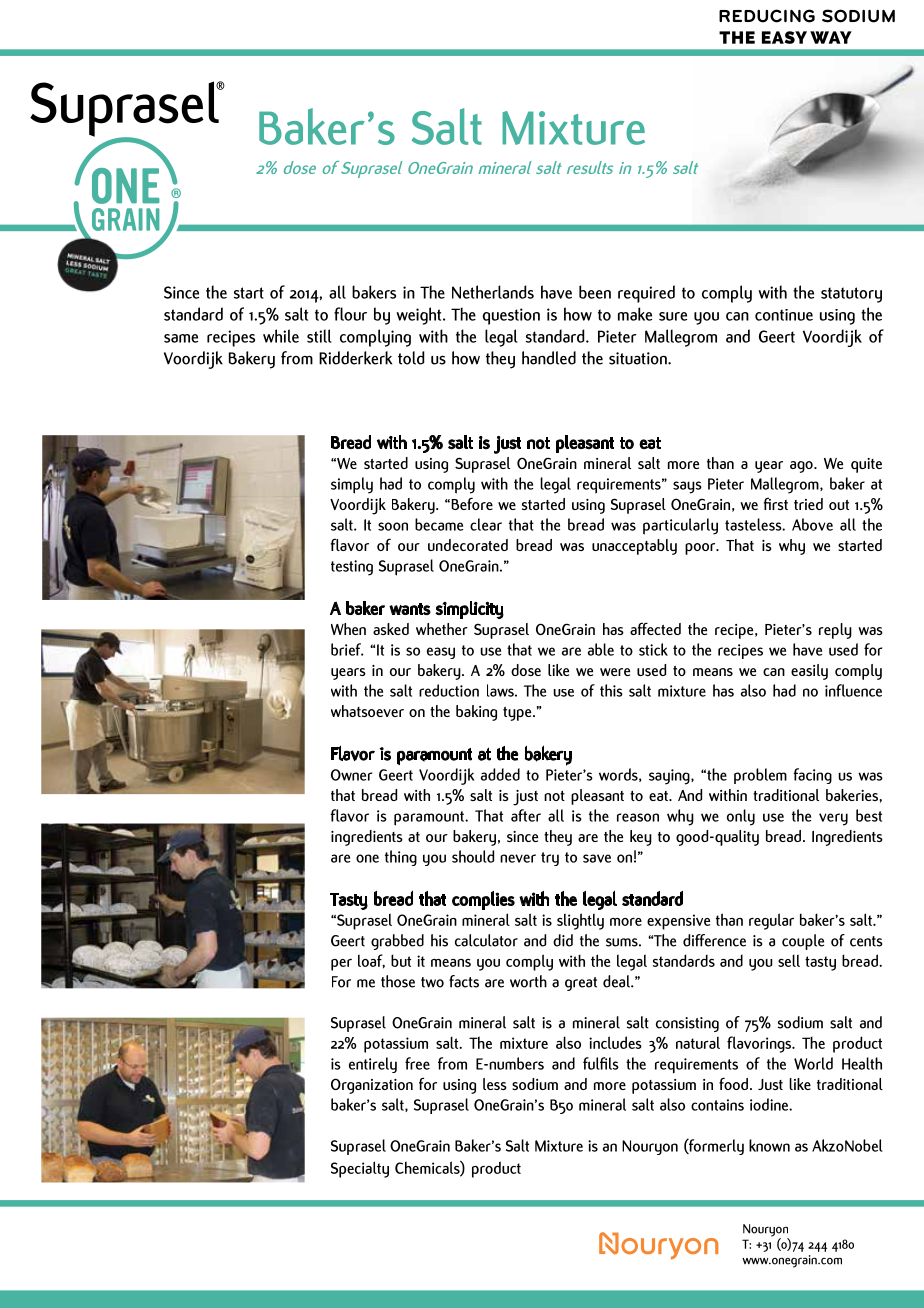 This image has width=924, height=1308. What do you see at coordinates (352, 485) in the image?
I see `simply` at bounding box center [352, 485].
